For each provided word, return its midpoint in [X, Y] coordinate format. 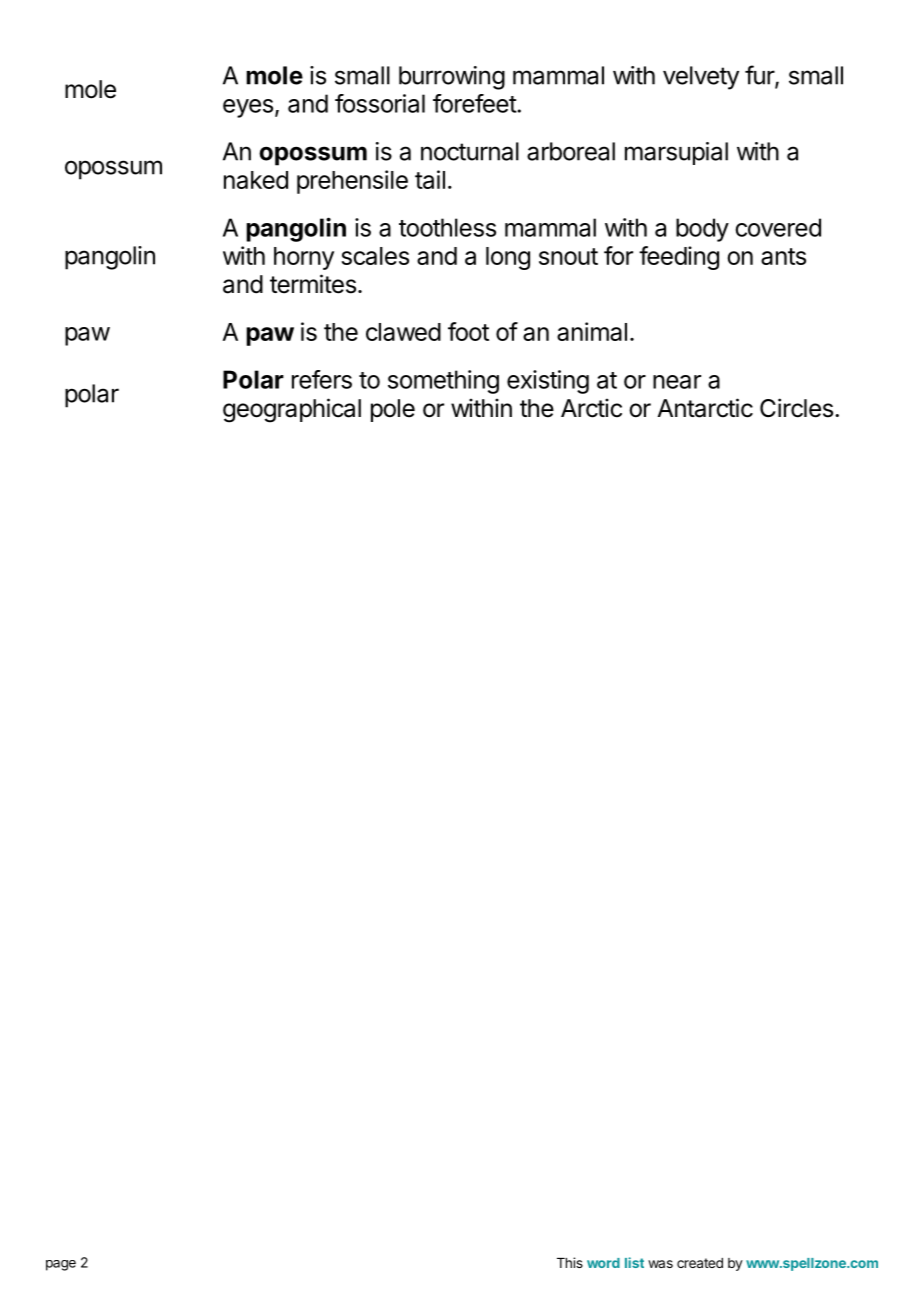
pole [393, 410]
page [61, 1265]
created [700, 1263]
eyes [248, 108]
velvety [701, 78]
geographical [292, 410]
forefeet [475, 103]
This [570, 1262]
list [634, 1262]
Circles [796, 408]
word [603, 1263]
